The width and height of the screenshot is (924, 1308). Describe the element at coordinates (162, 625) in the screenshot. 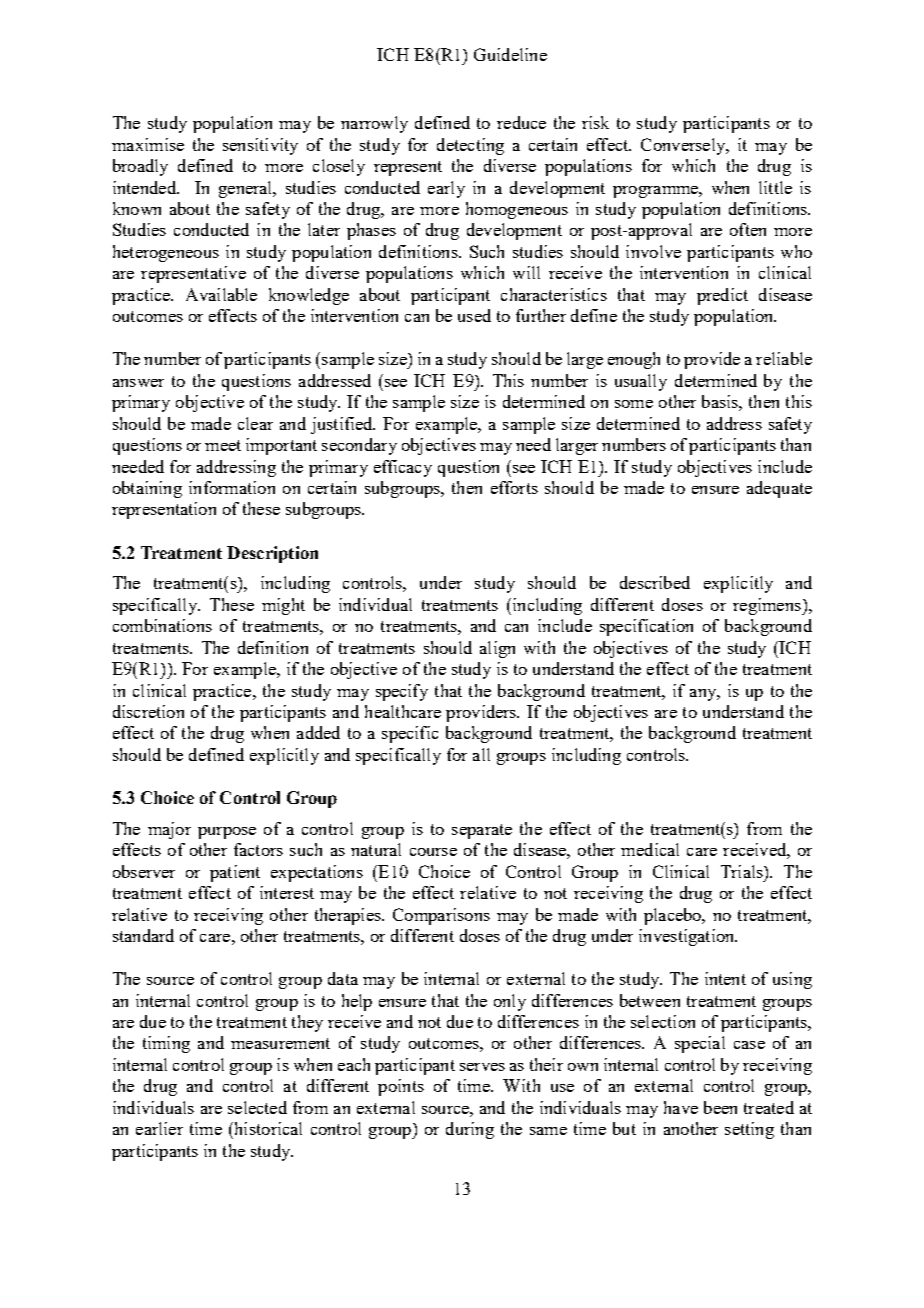

I see `combinations` at that location.
